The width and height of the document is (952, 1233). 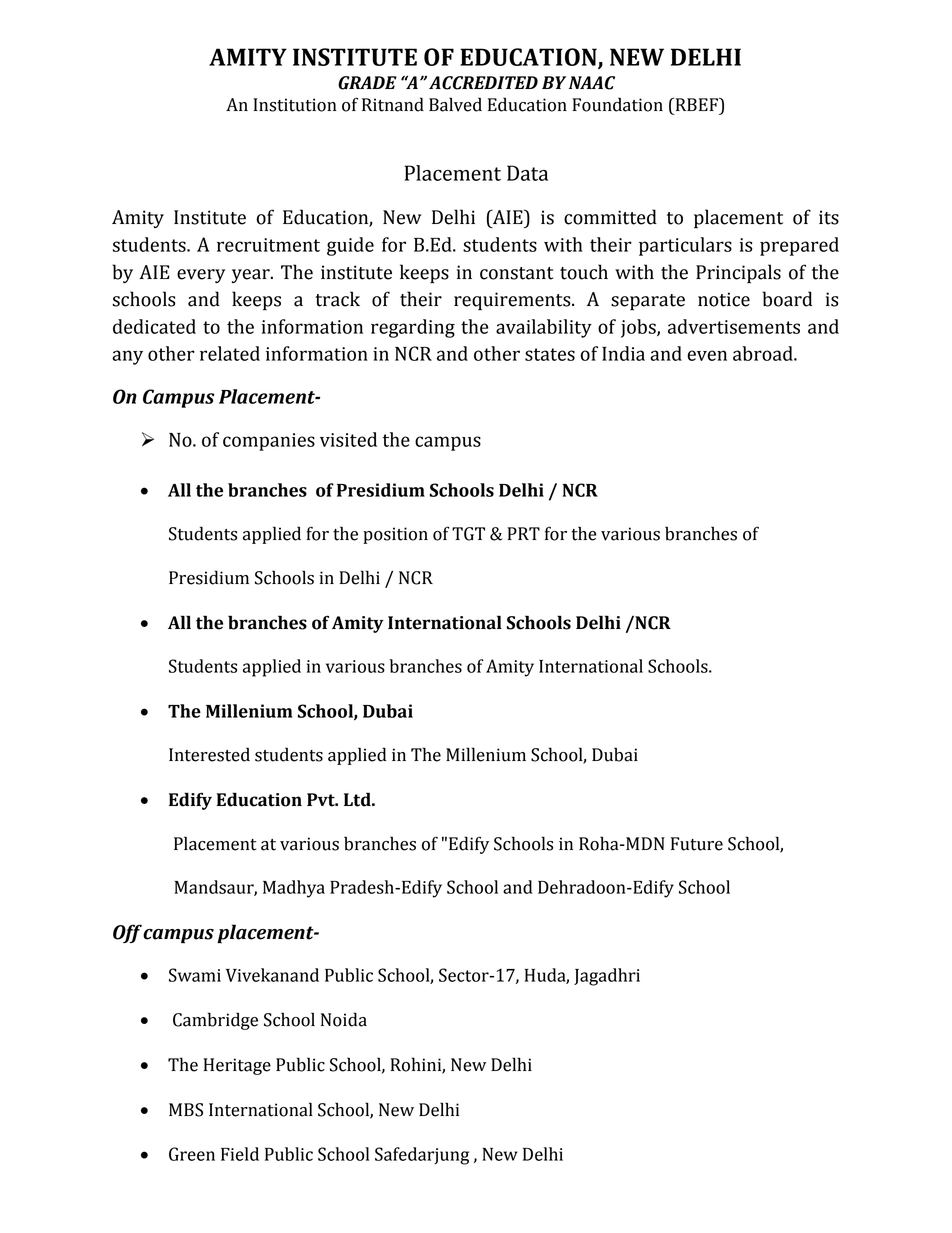 What do you see at coordinates (186, 1110) in the document?
I see `MBS` at bounding box center [186, 1110].
